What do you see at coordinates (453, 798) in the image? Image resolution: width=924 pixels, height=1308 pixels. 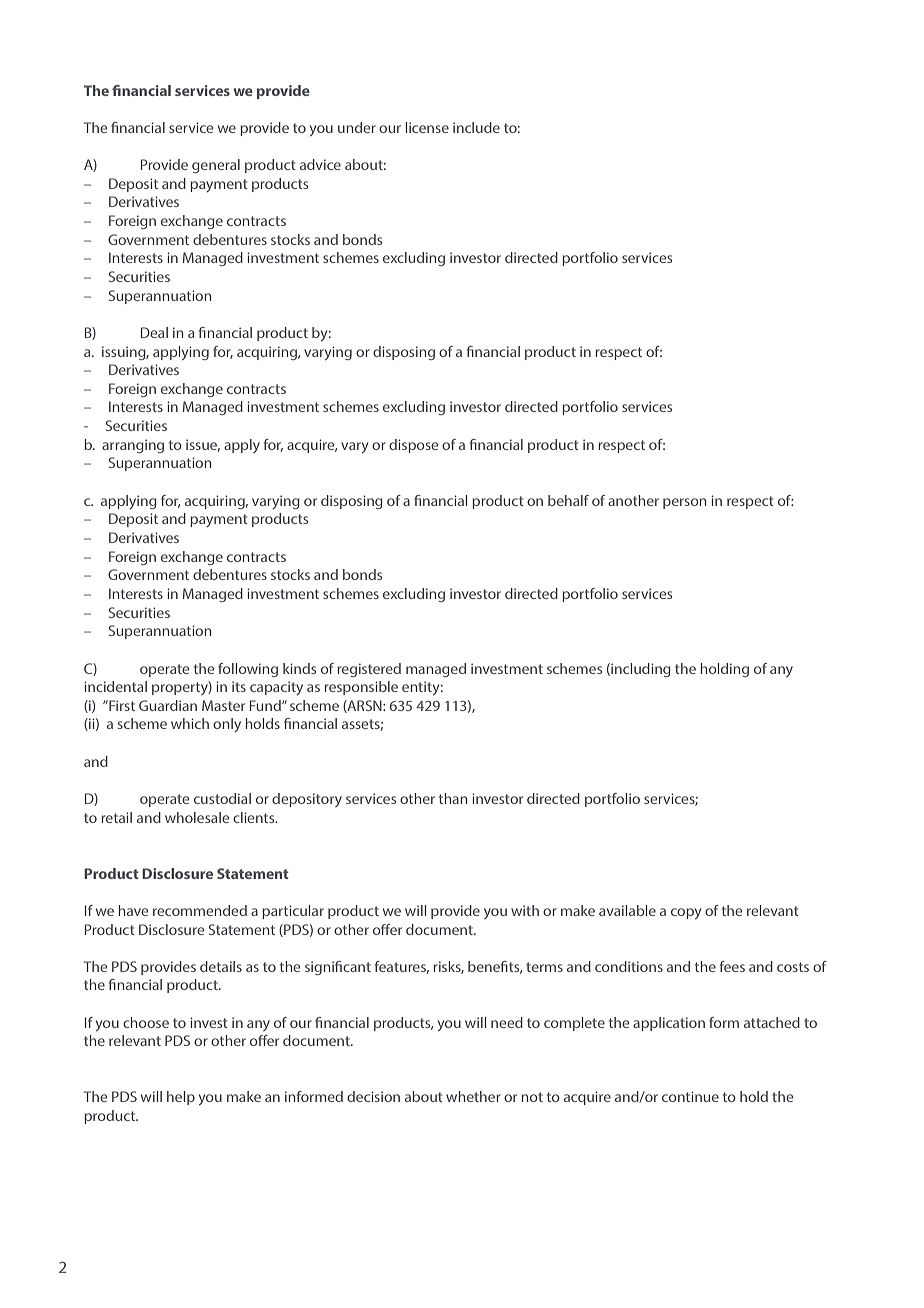 I see `than` at bounding box center [453, 798].
